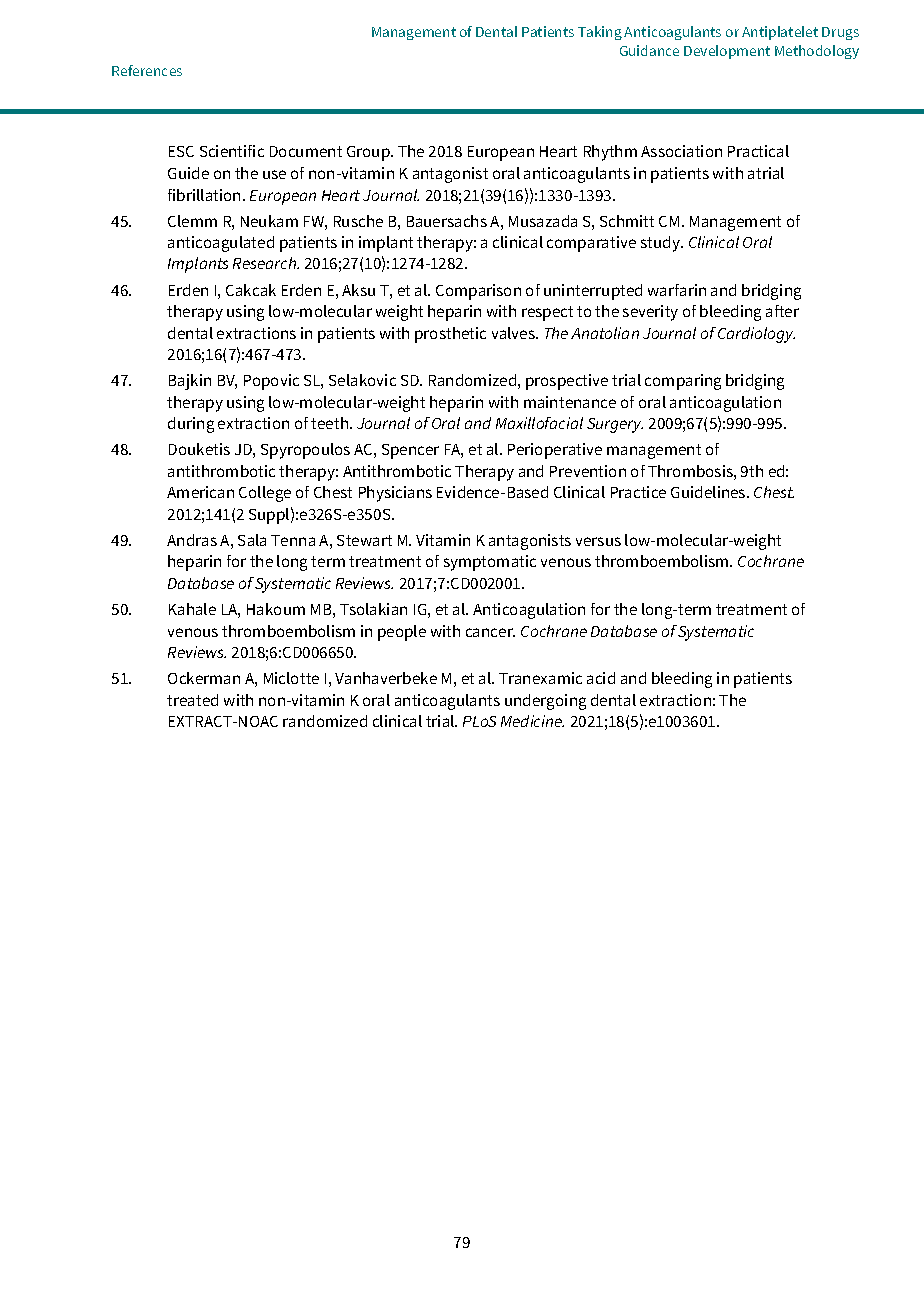  What do you see at coordinates (567, 382) in the screenshot?
I see `prospective` at bounding box center [567, 382].
